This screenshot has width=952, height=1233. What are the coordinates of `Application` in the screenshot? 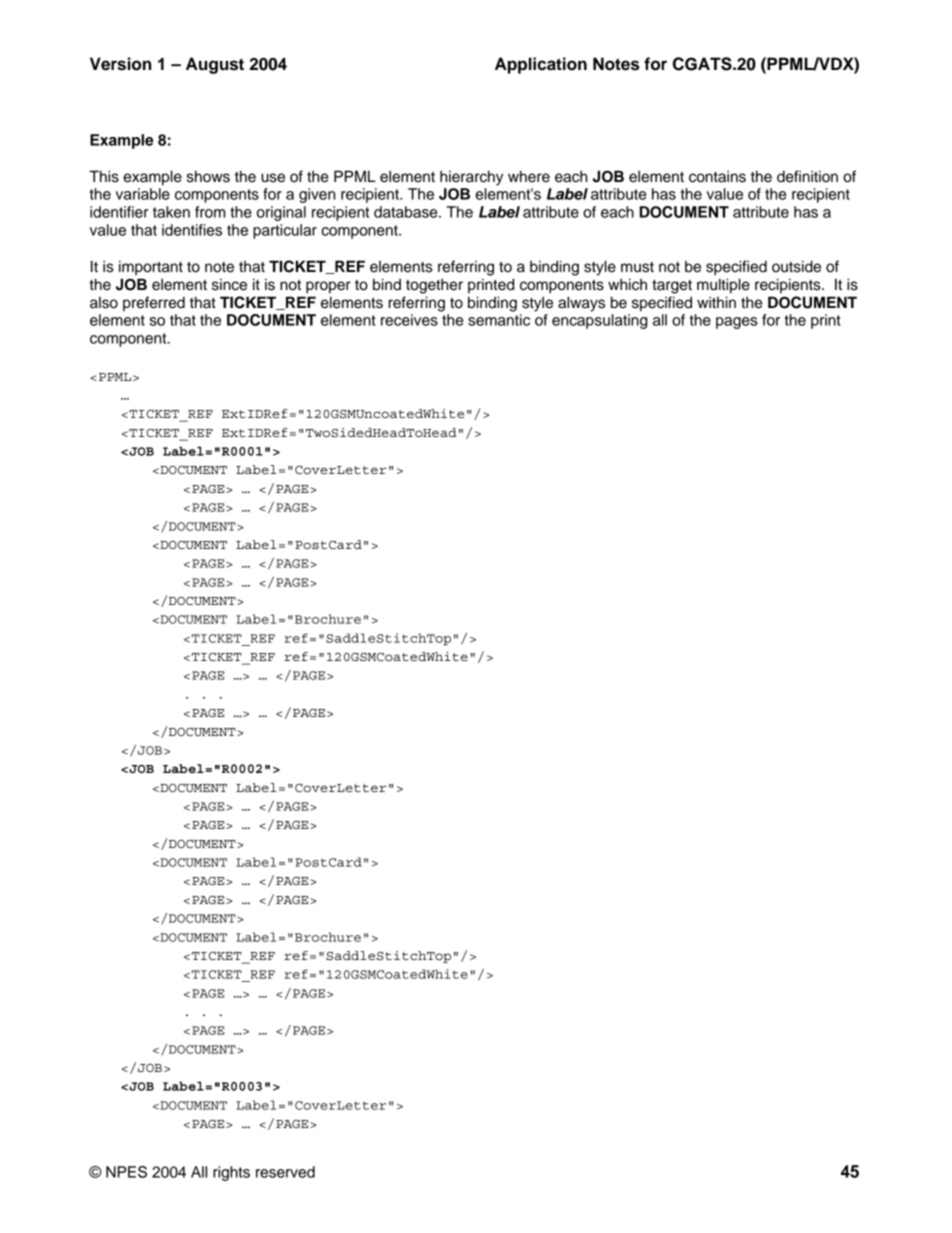 It's located at (541, 65).
